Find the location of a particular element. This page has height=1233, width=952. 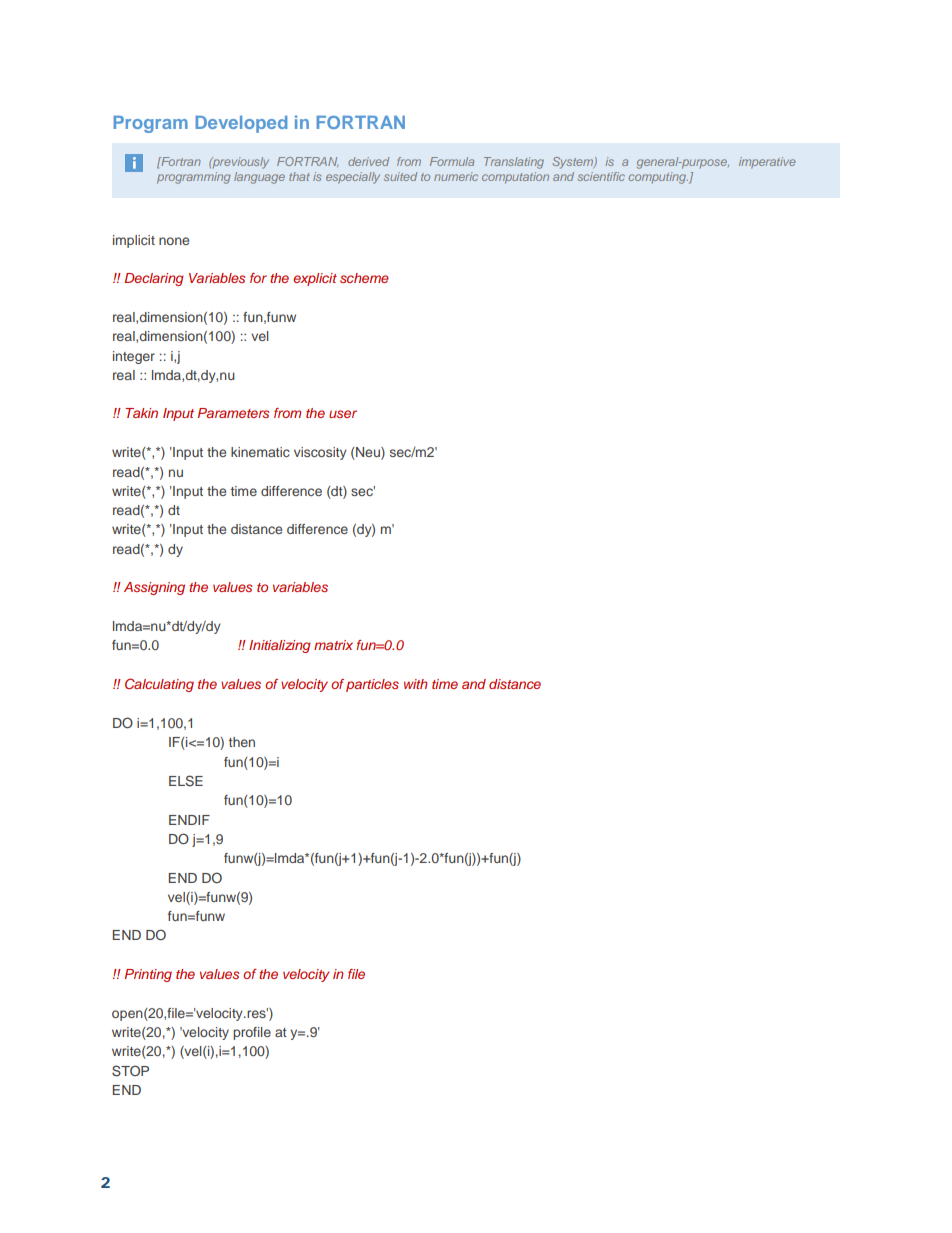

Formula is located at coordinates (452, 161).
